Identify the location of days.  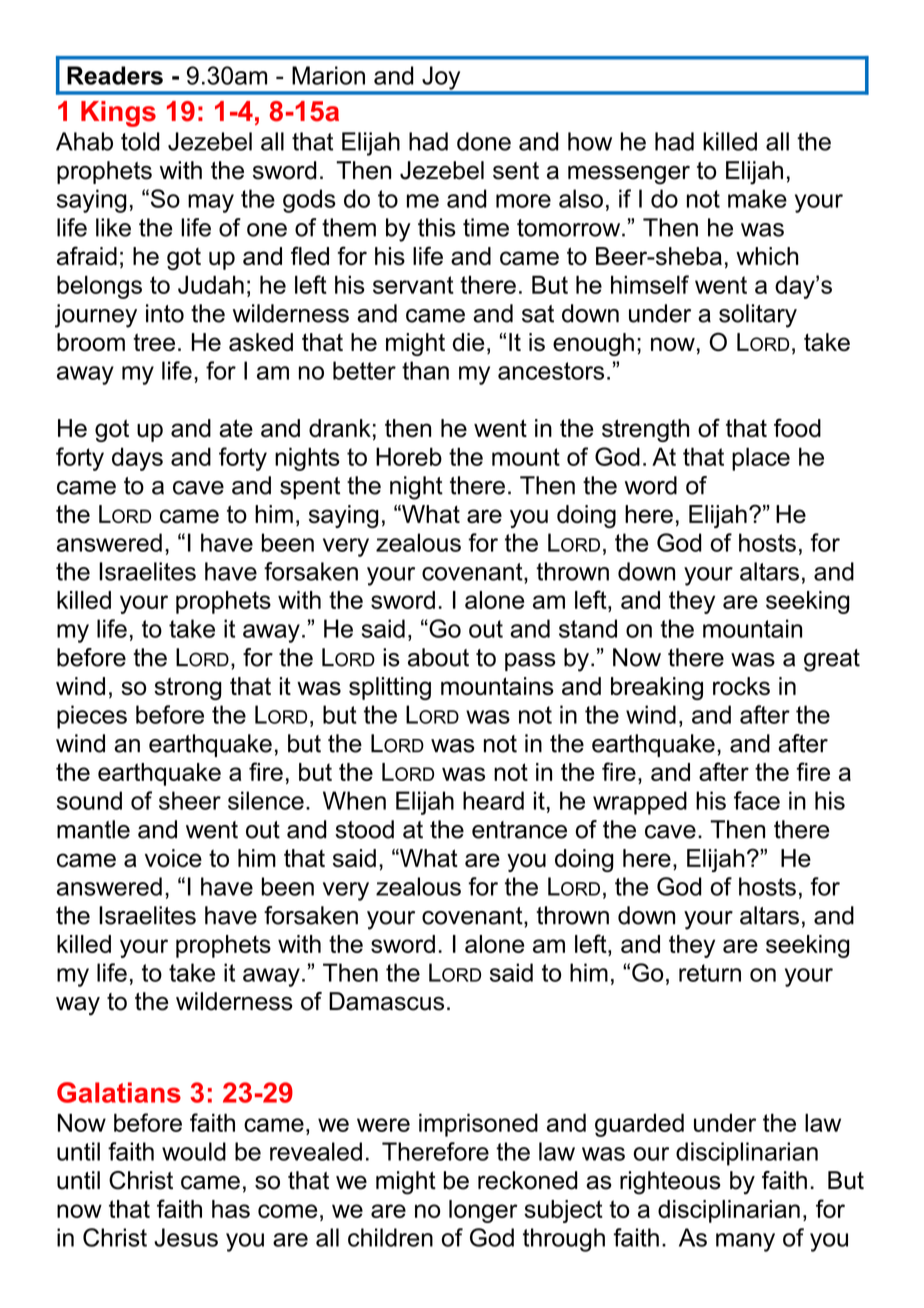
(137, 459).
